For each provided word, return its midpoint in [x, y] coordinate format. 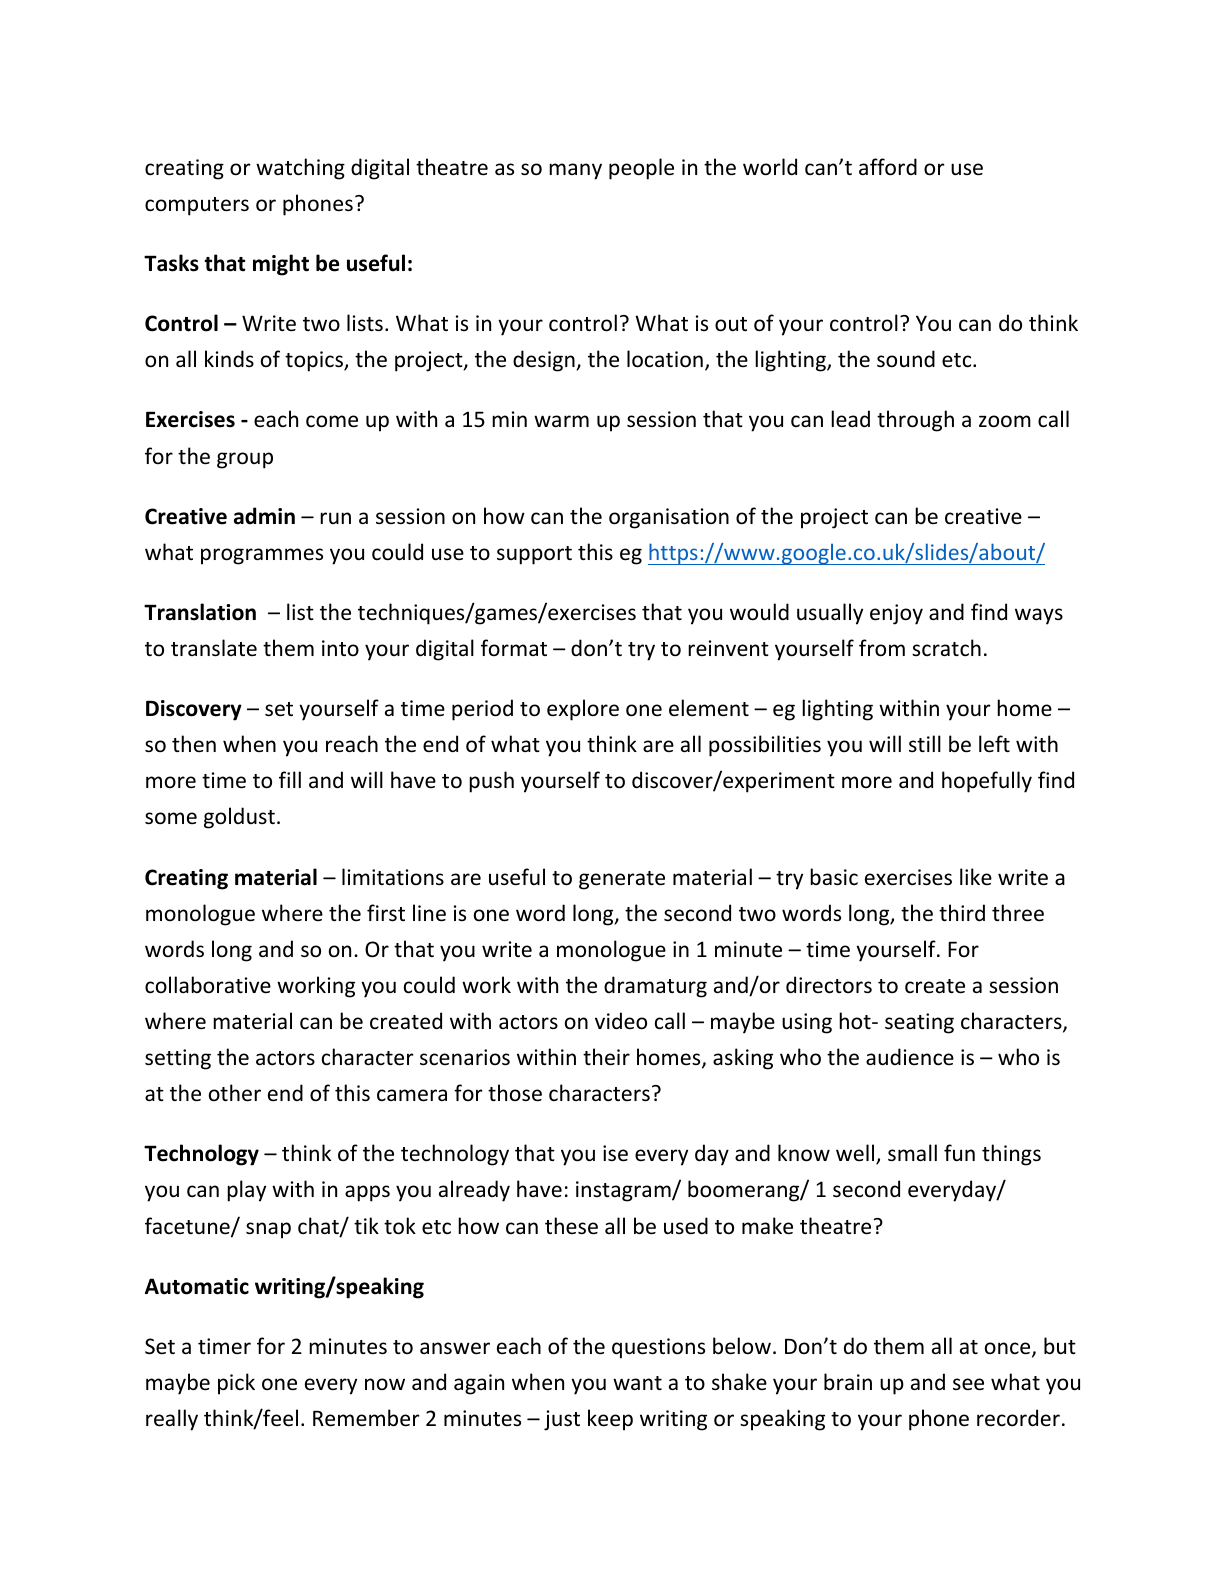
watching [300, 169]
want [637, 1383]
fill [290, 779]
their [606, 1057]
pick [236, 1384]
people [641, 169]
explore [583, 710]
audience [910, 1057]
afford [888, 167]
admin [264, 516]
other [235, 1093]
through [915, 421]
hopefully [987, 782]
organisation [669, 518]
